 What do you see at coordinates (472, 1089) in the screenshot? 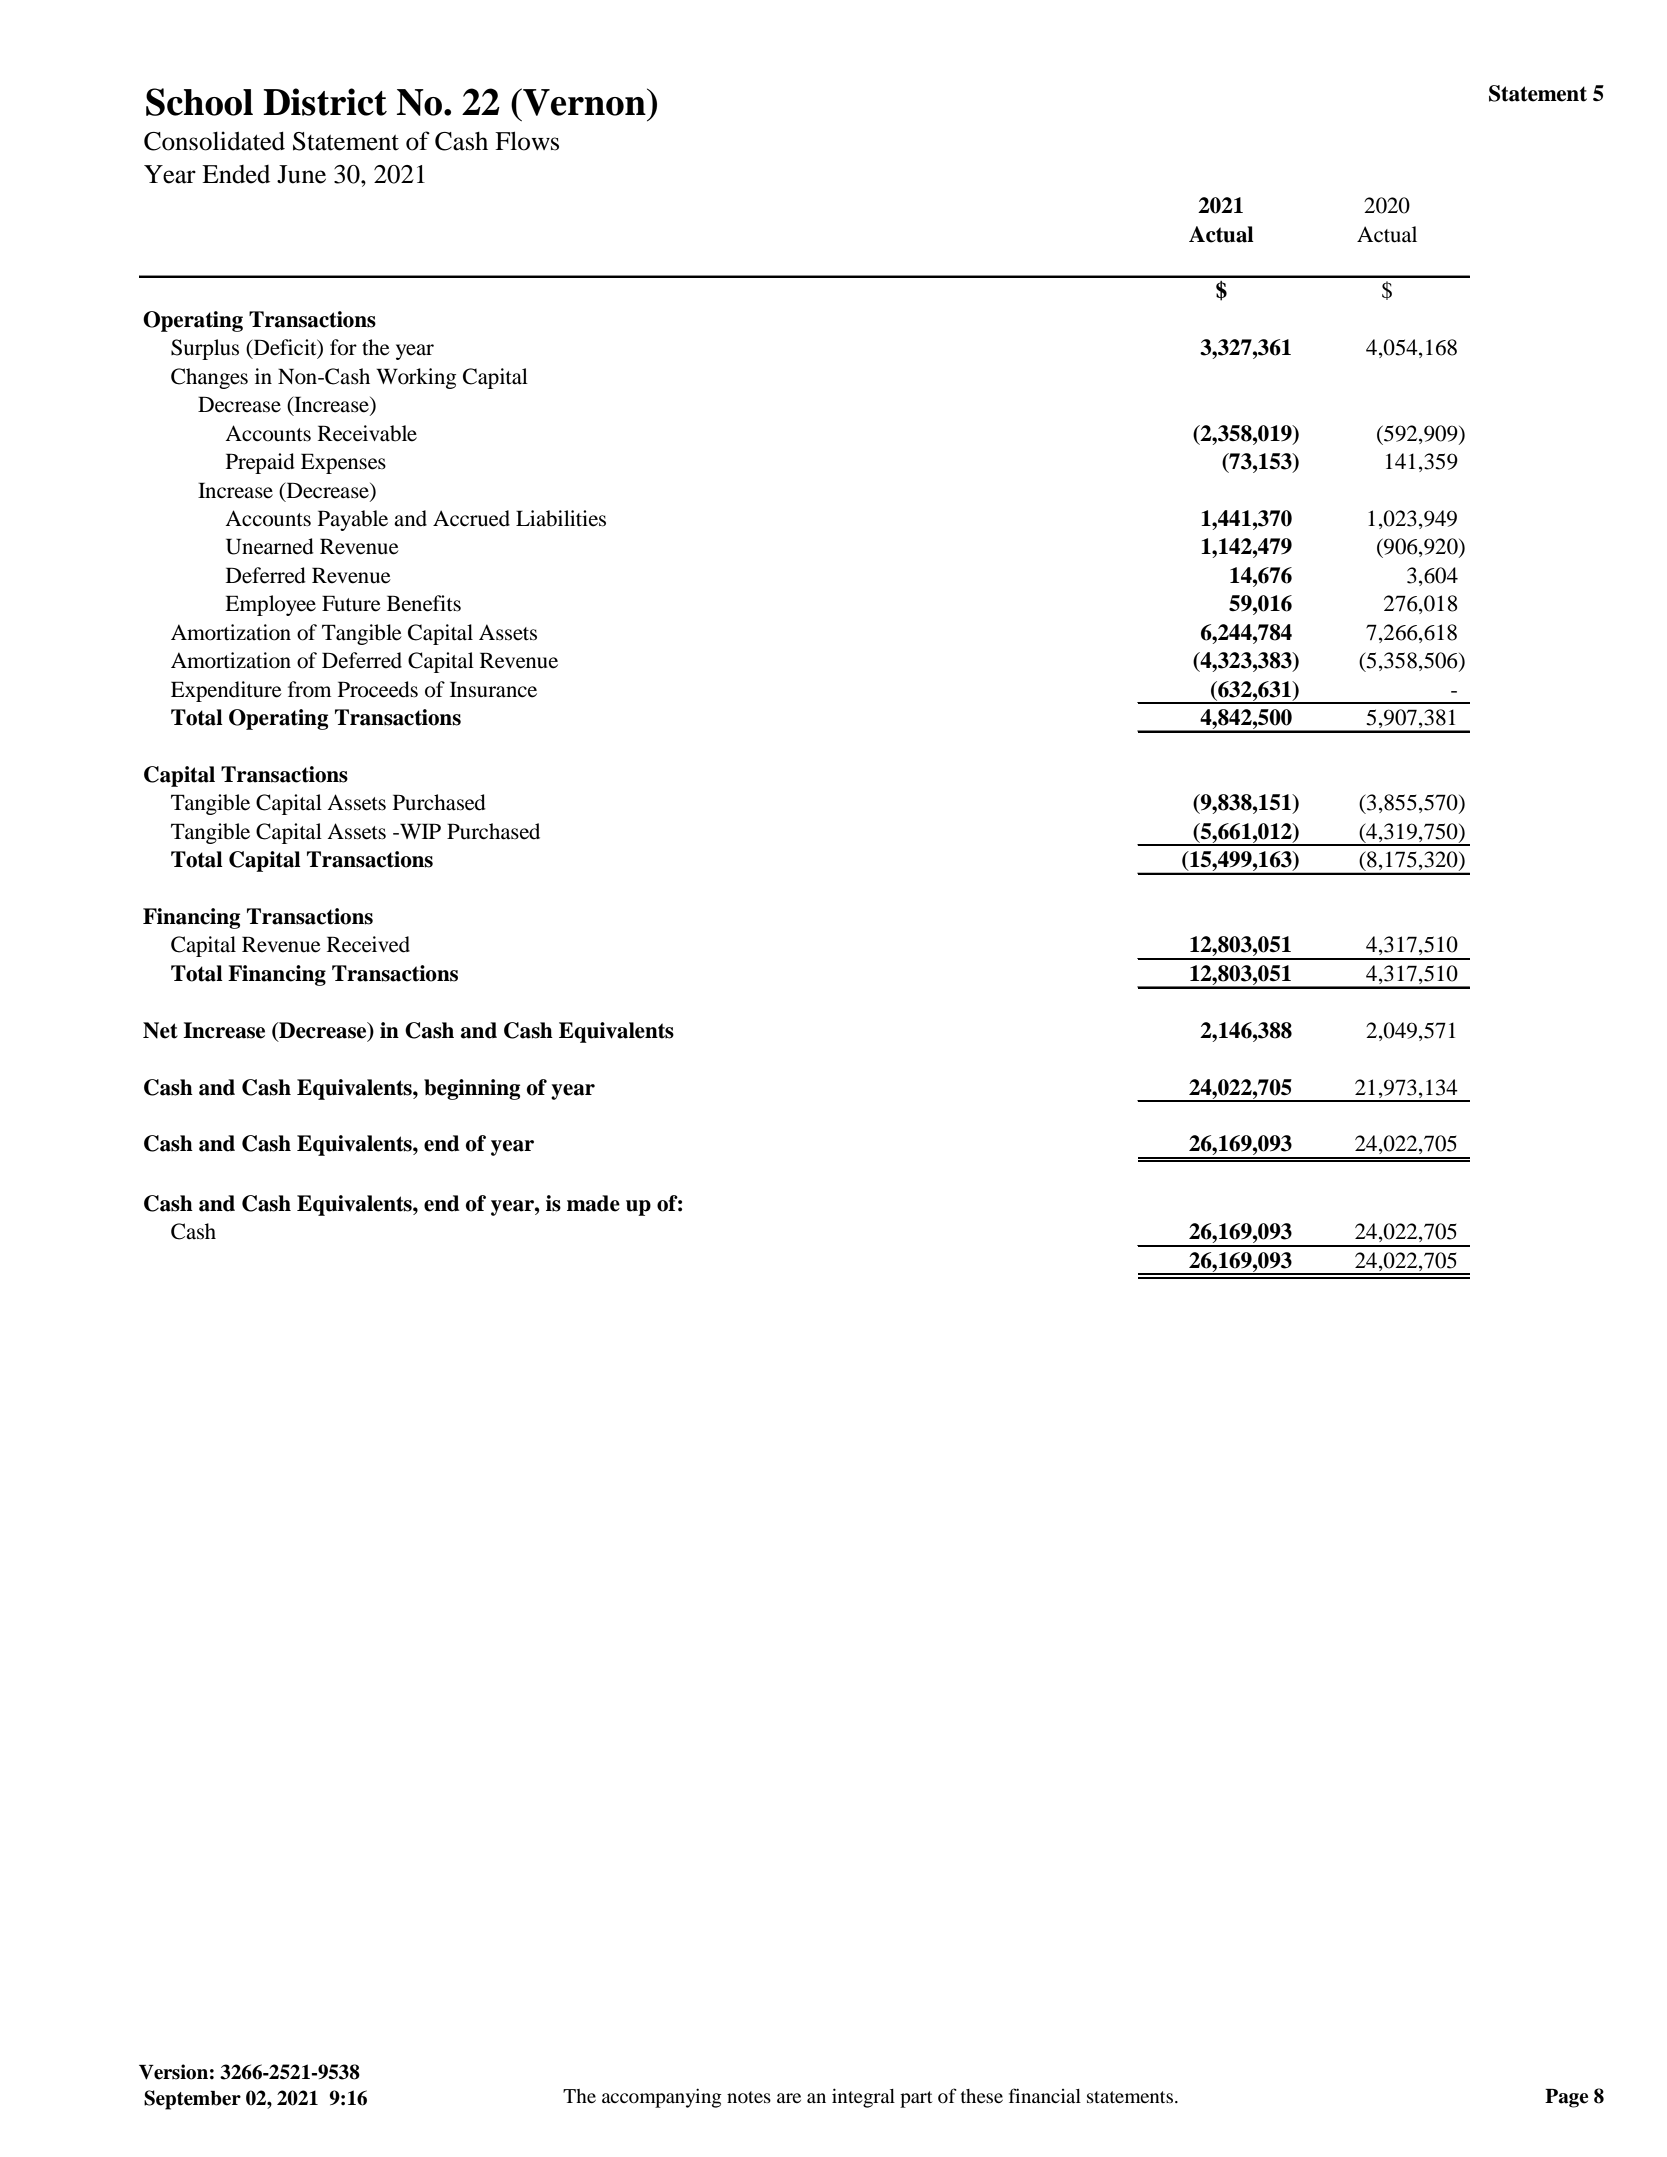
I see `beginning` at bounding box center [472, 1089].
